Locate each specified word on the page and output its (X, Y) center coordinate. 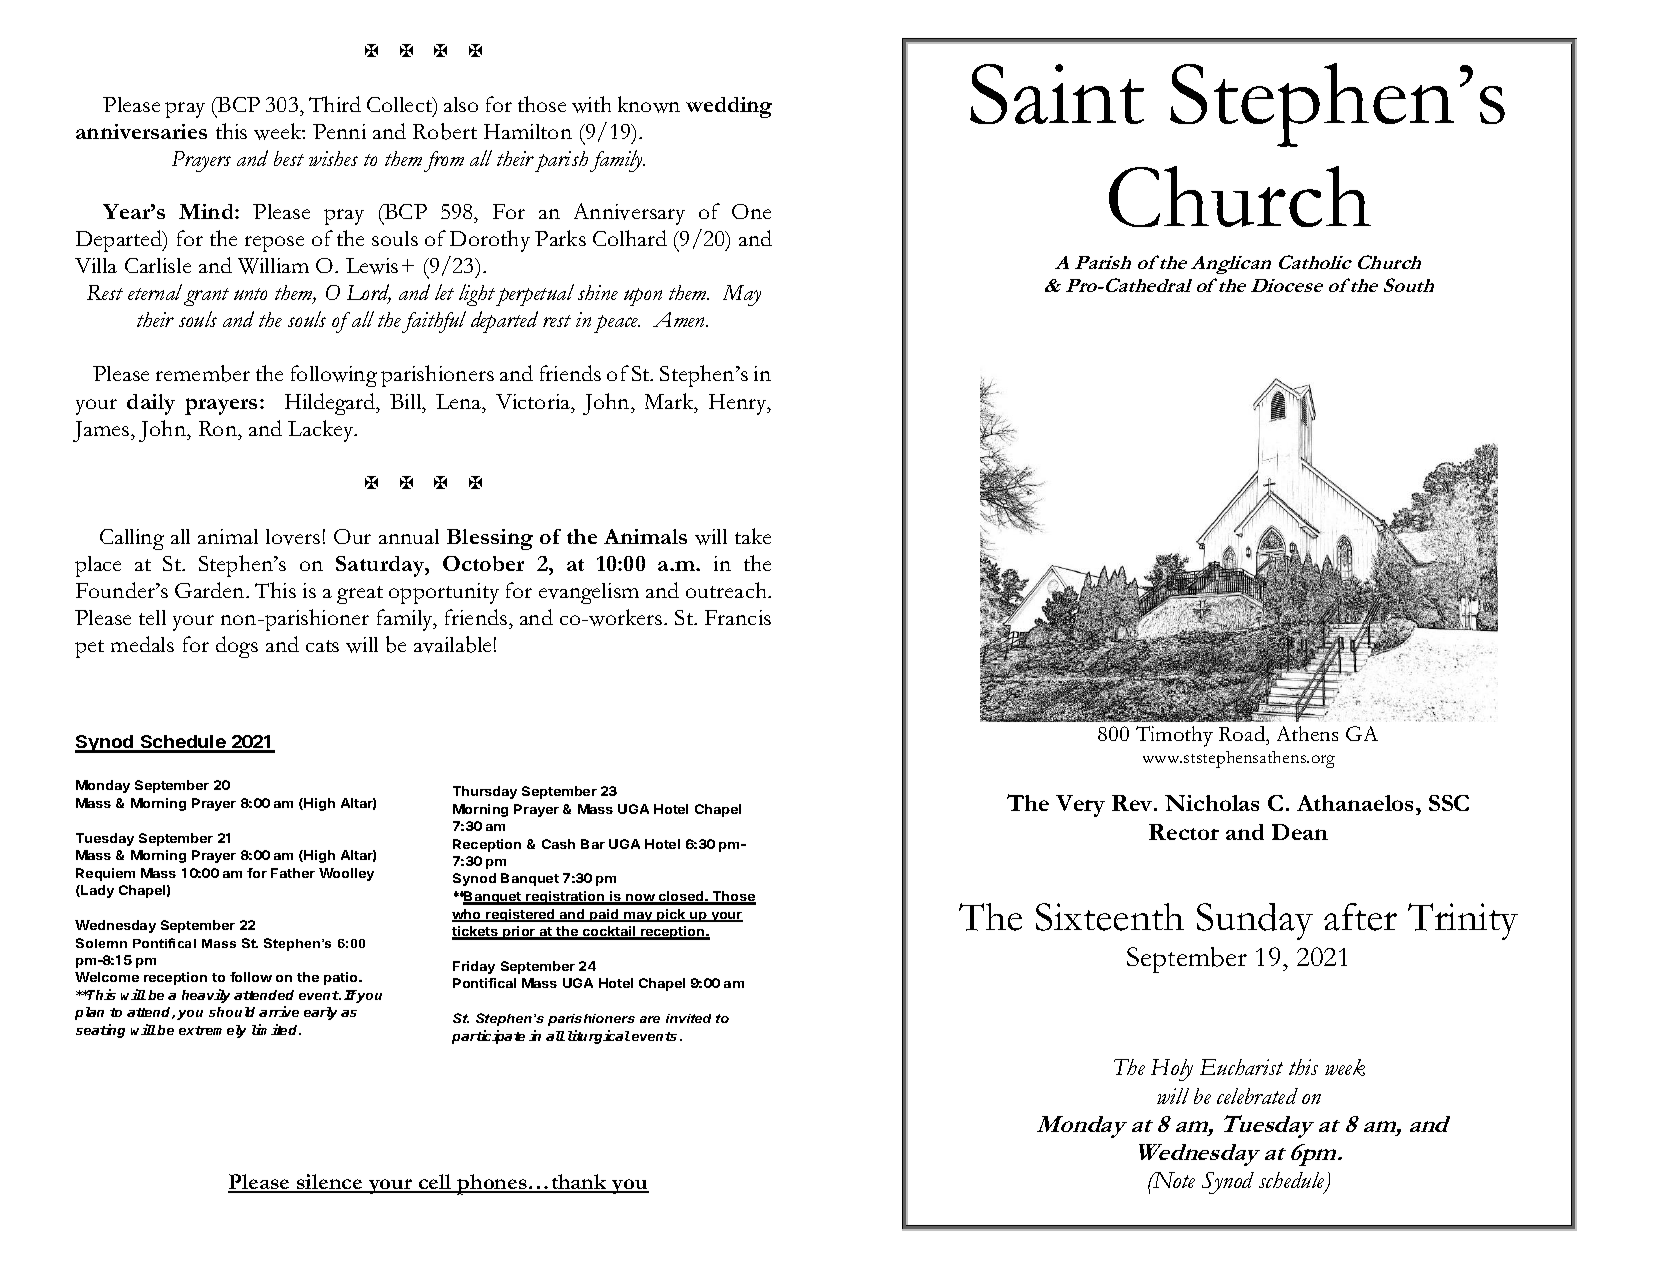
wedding (729, 107)
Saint (1057, 94)
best (289, 158)
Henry (739, 404)
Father (293, 873)
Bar (593, 844)
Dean (1300, 832)
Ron (219, 428)
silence (330, 1183)
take (753, 536)
